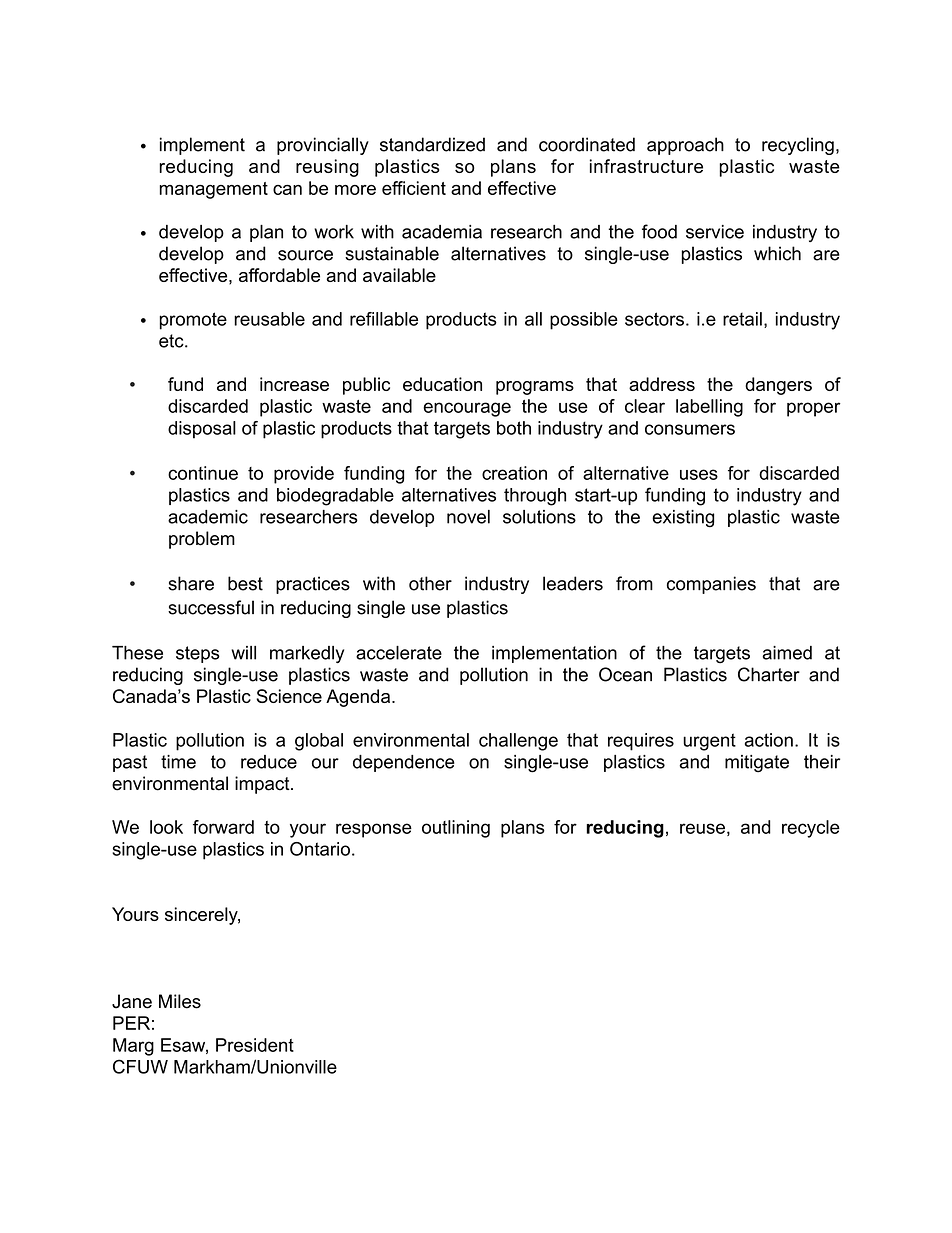 Image resolution: width=952 pixels, height=1233 pixels. I want to click on approach, so click(685, 146).
